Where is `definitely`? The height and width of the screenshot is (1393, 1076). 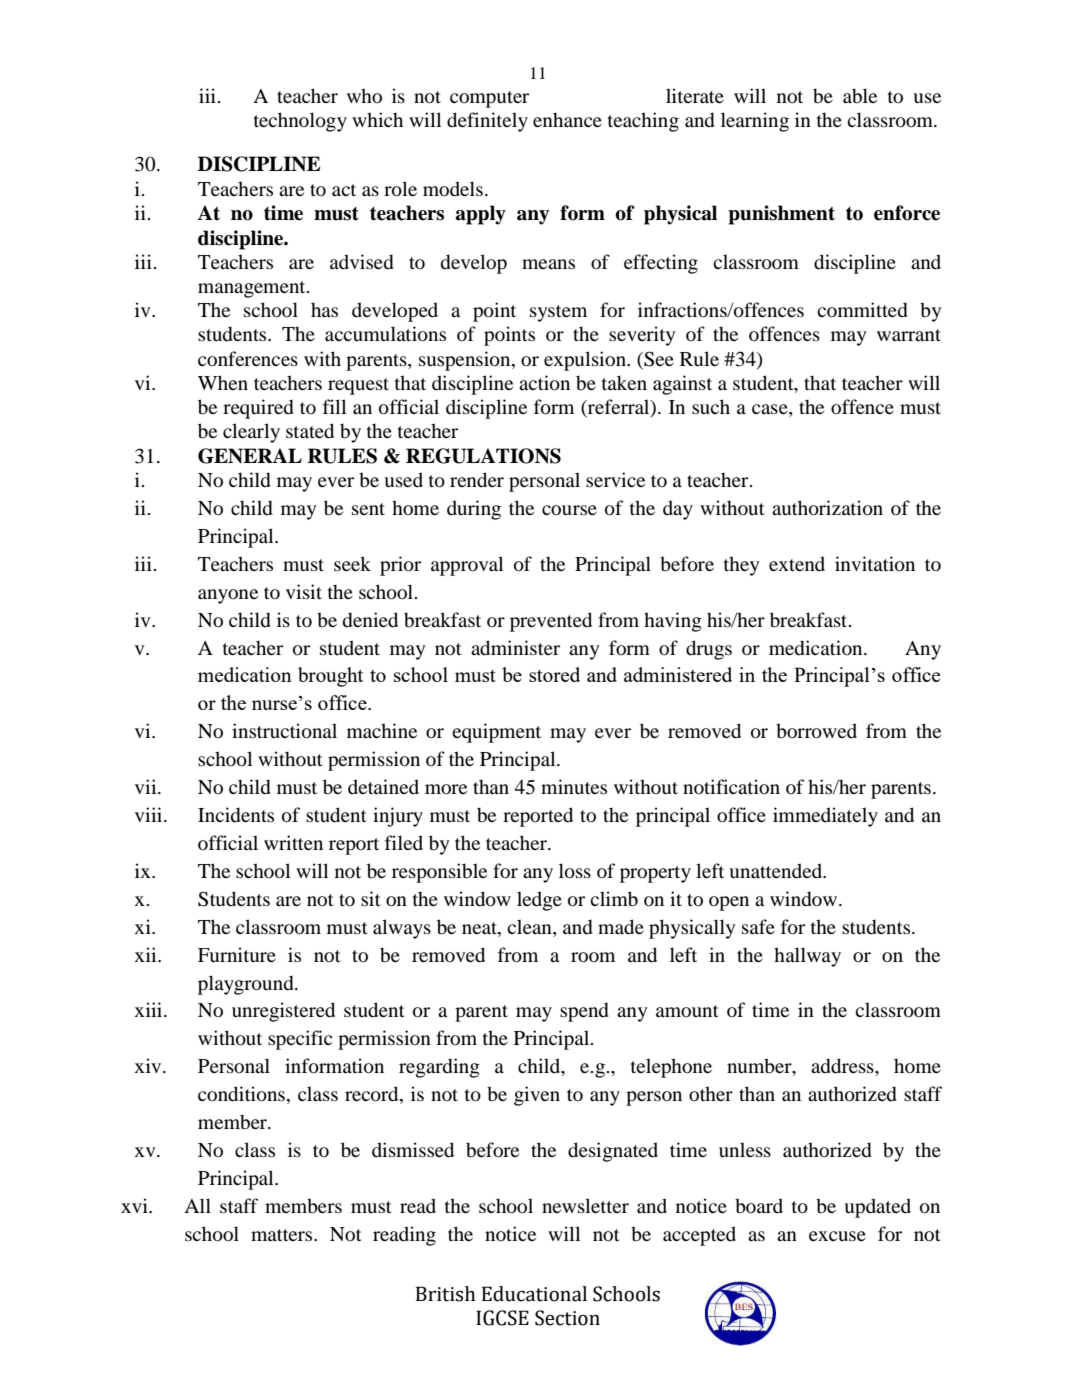 definitely is located at coordinates (487, 122).
